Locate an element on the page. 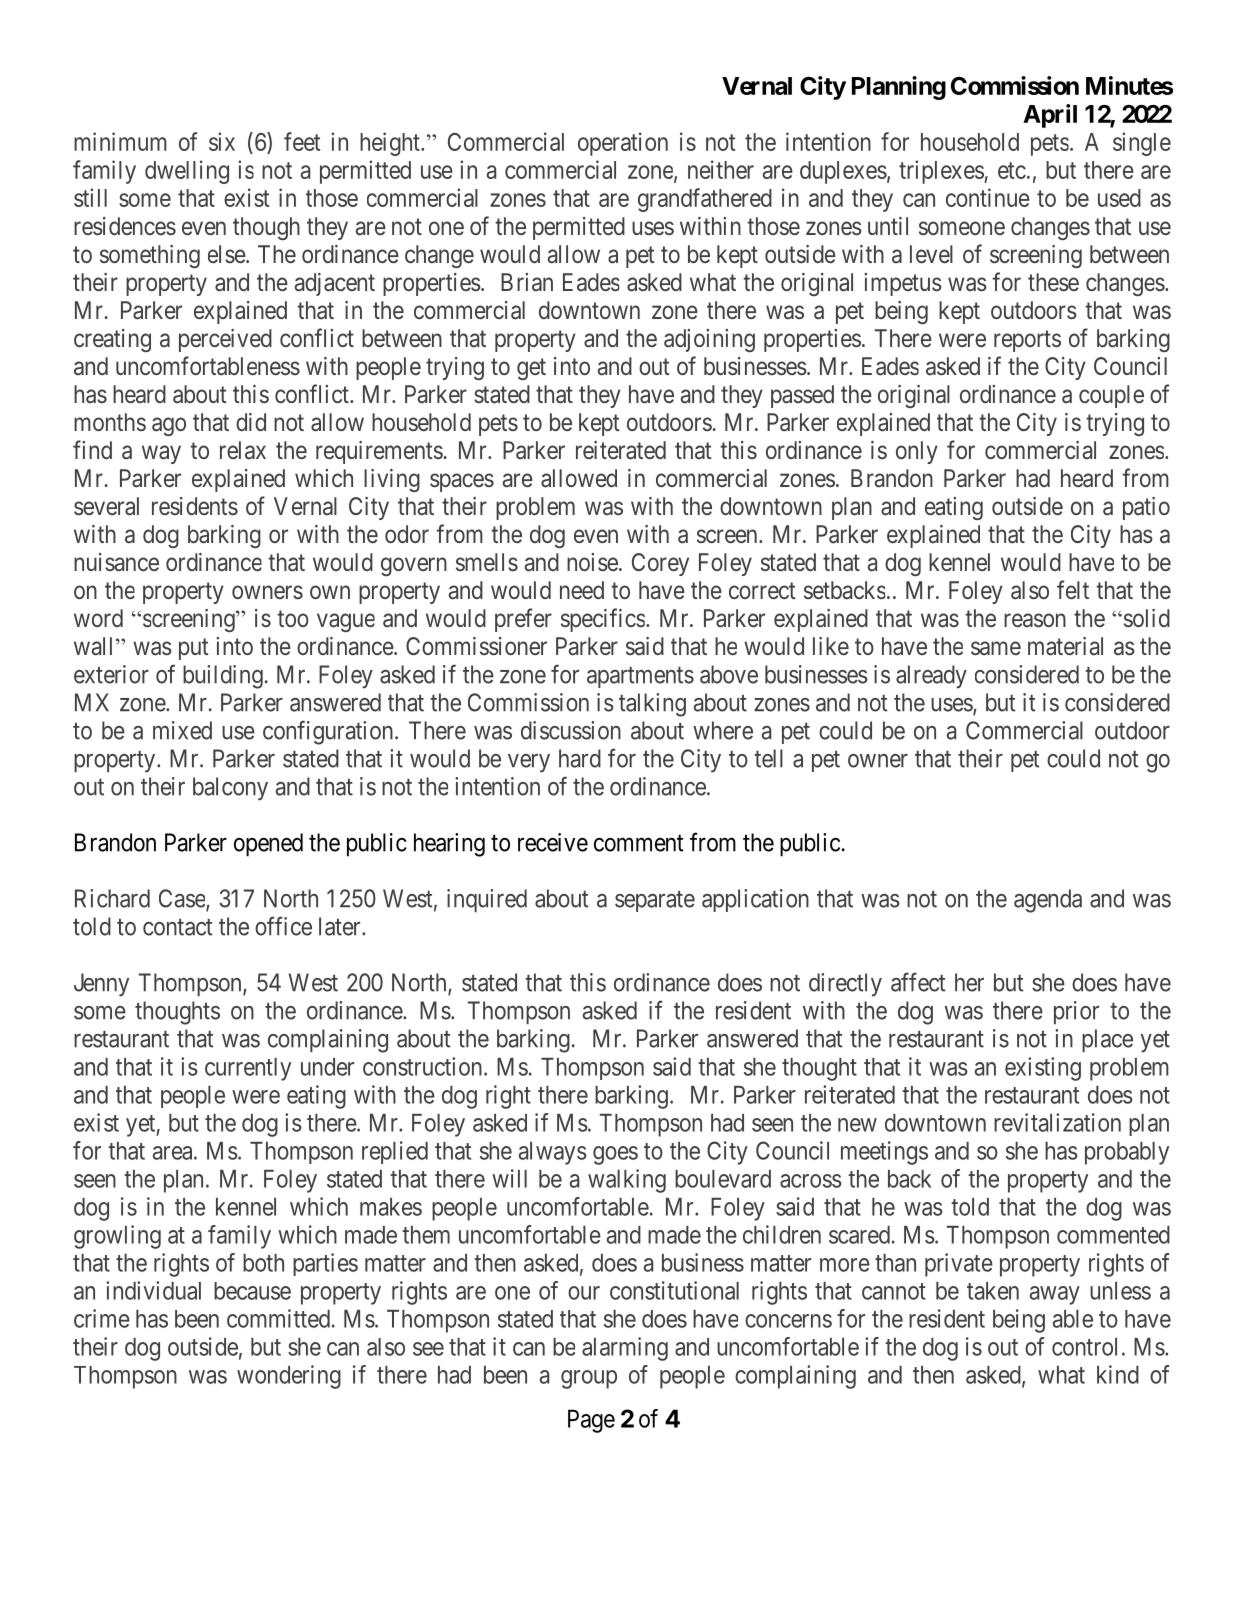 The image size is (1243, 1608). always is located at coordinates (553, 1153).
